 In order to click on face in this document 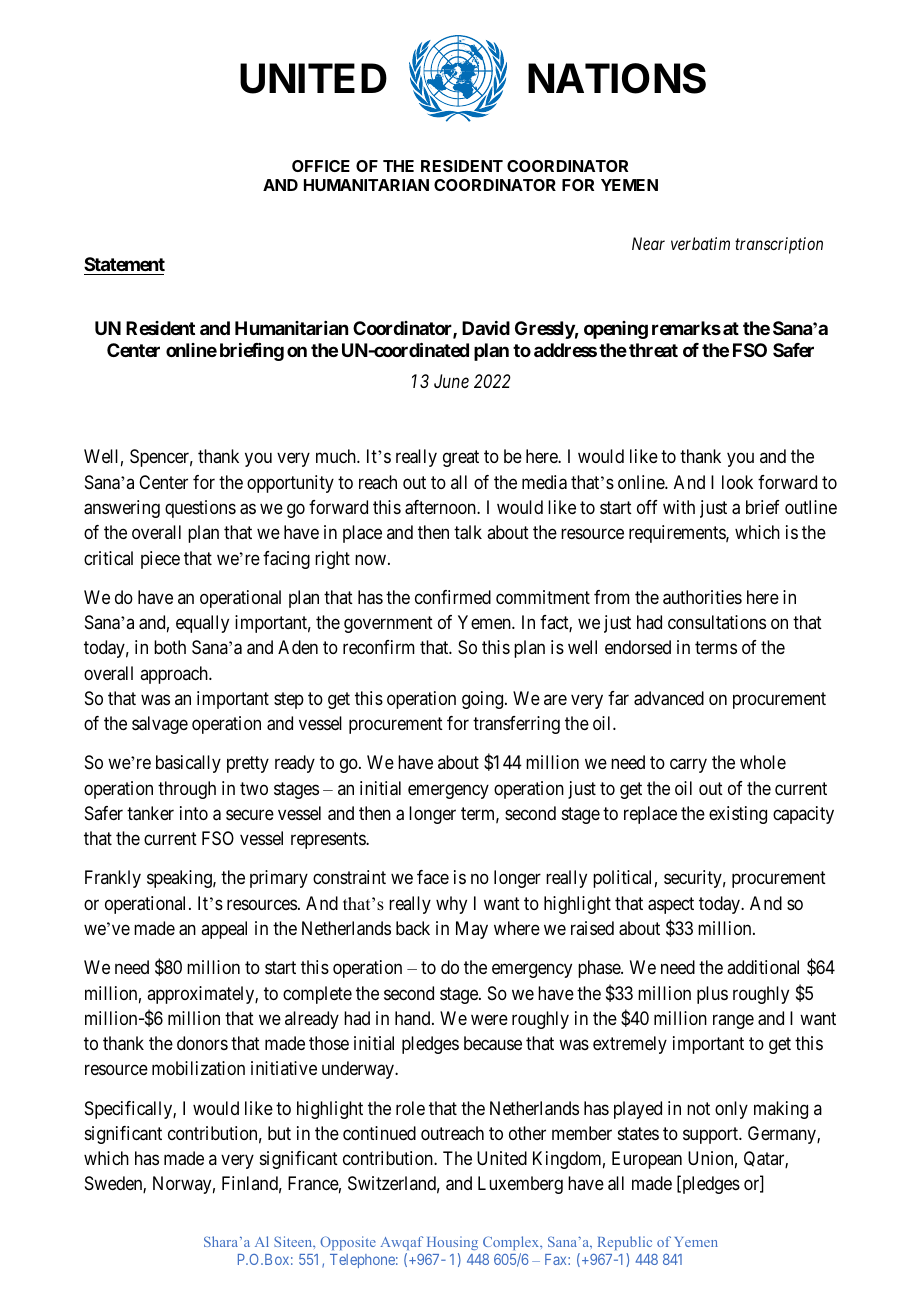, I will do `click(433, 877)`.
